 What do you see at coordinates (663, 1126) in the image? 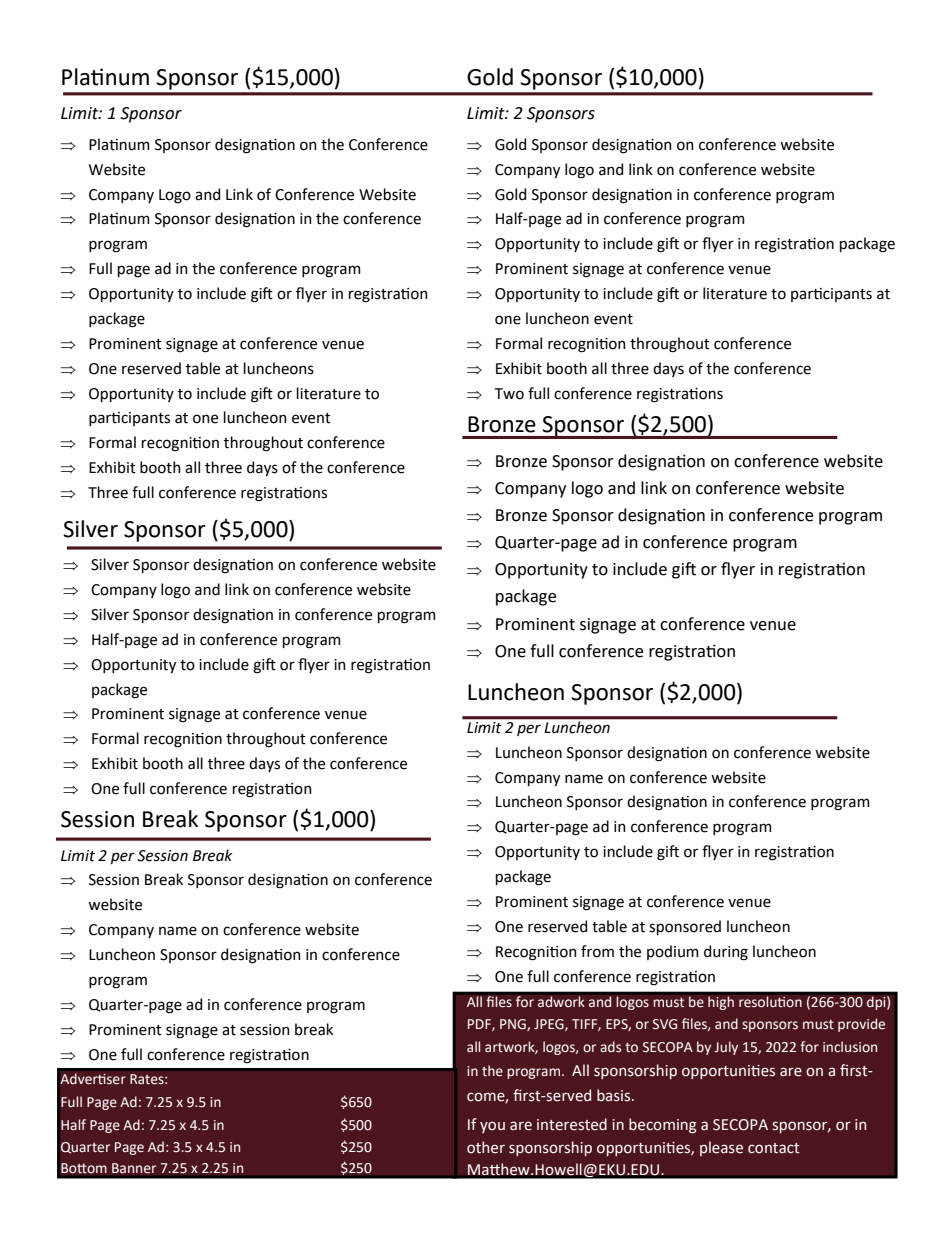
I see `becoming` at bounding box center [663, 1126].
